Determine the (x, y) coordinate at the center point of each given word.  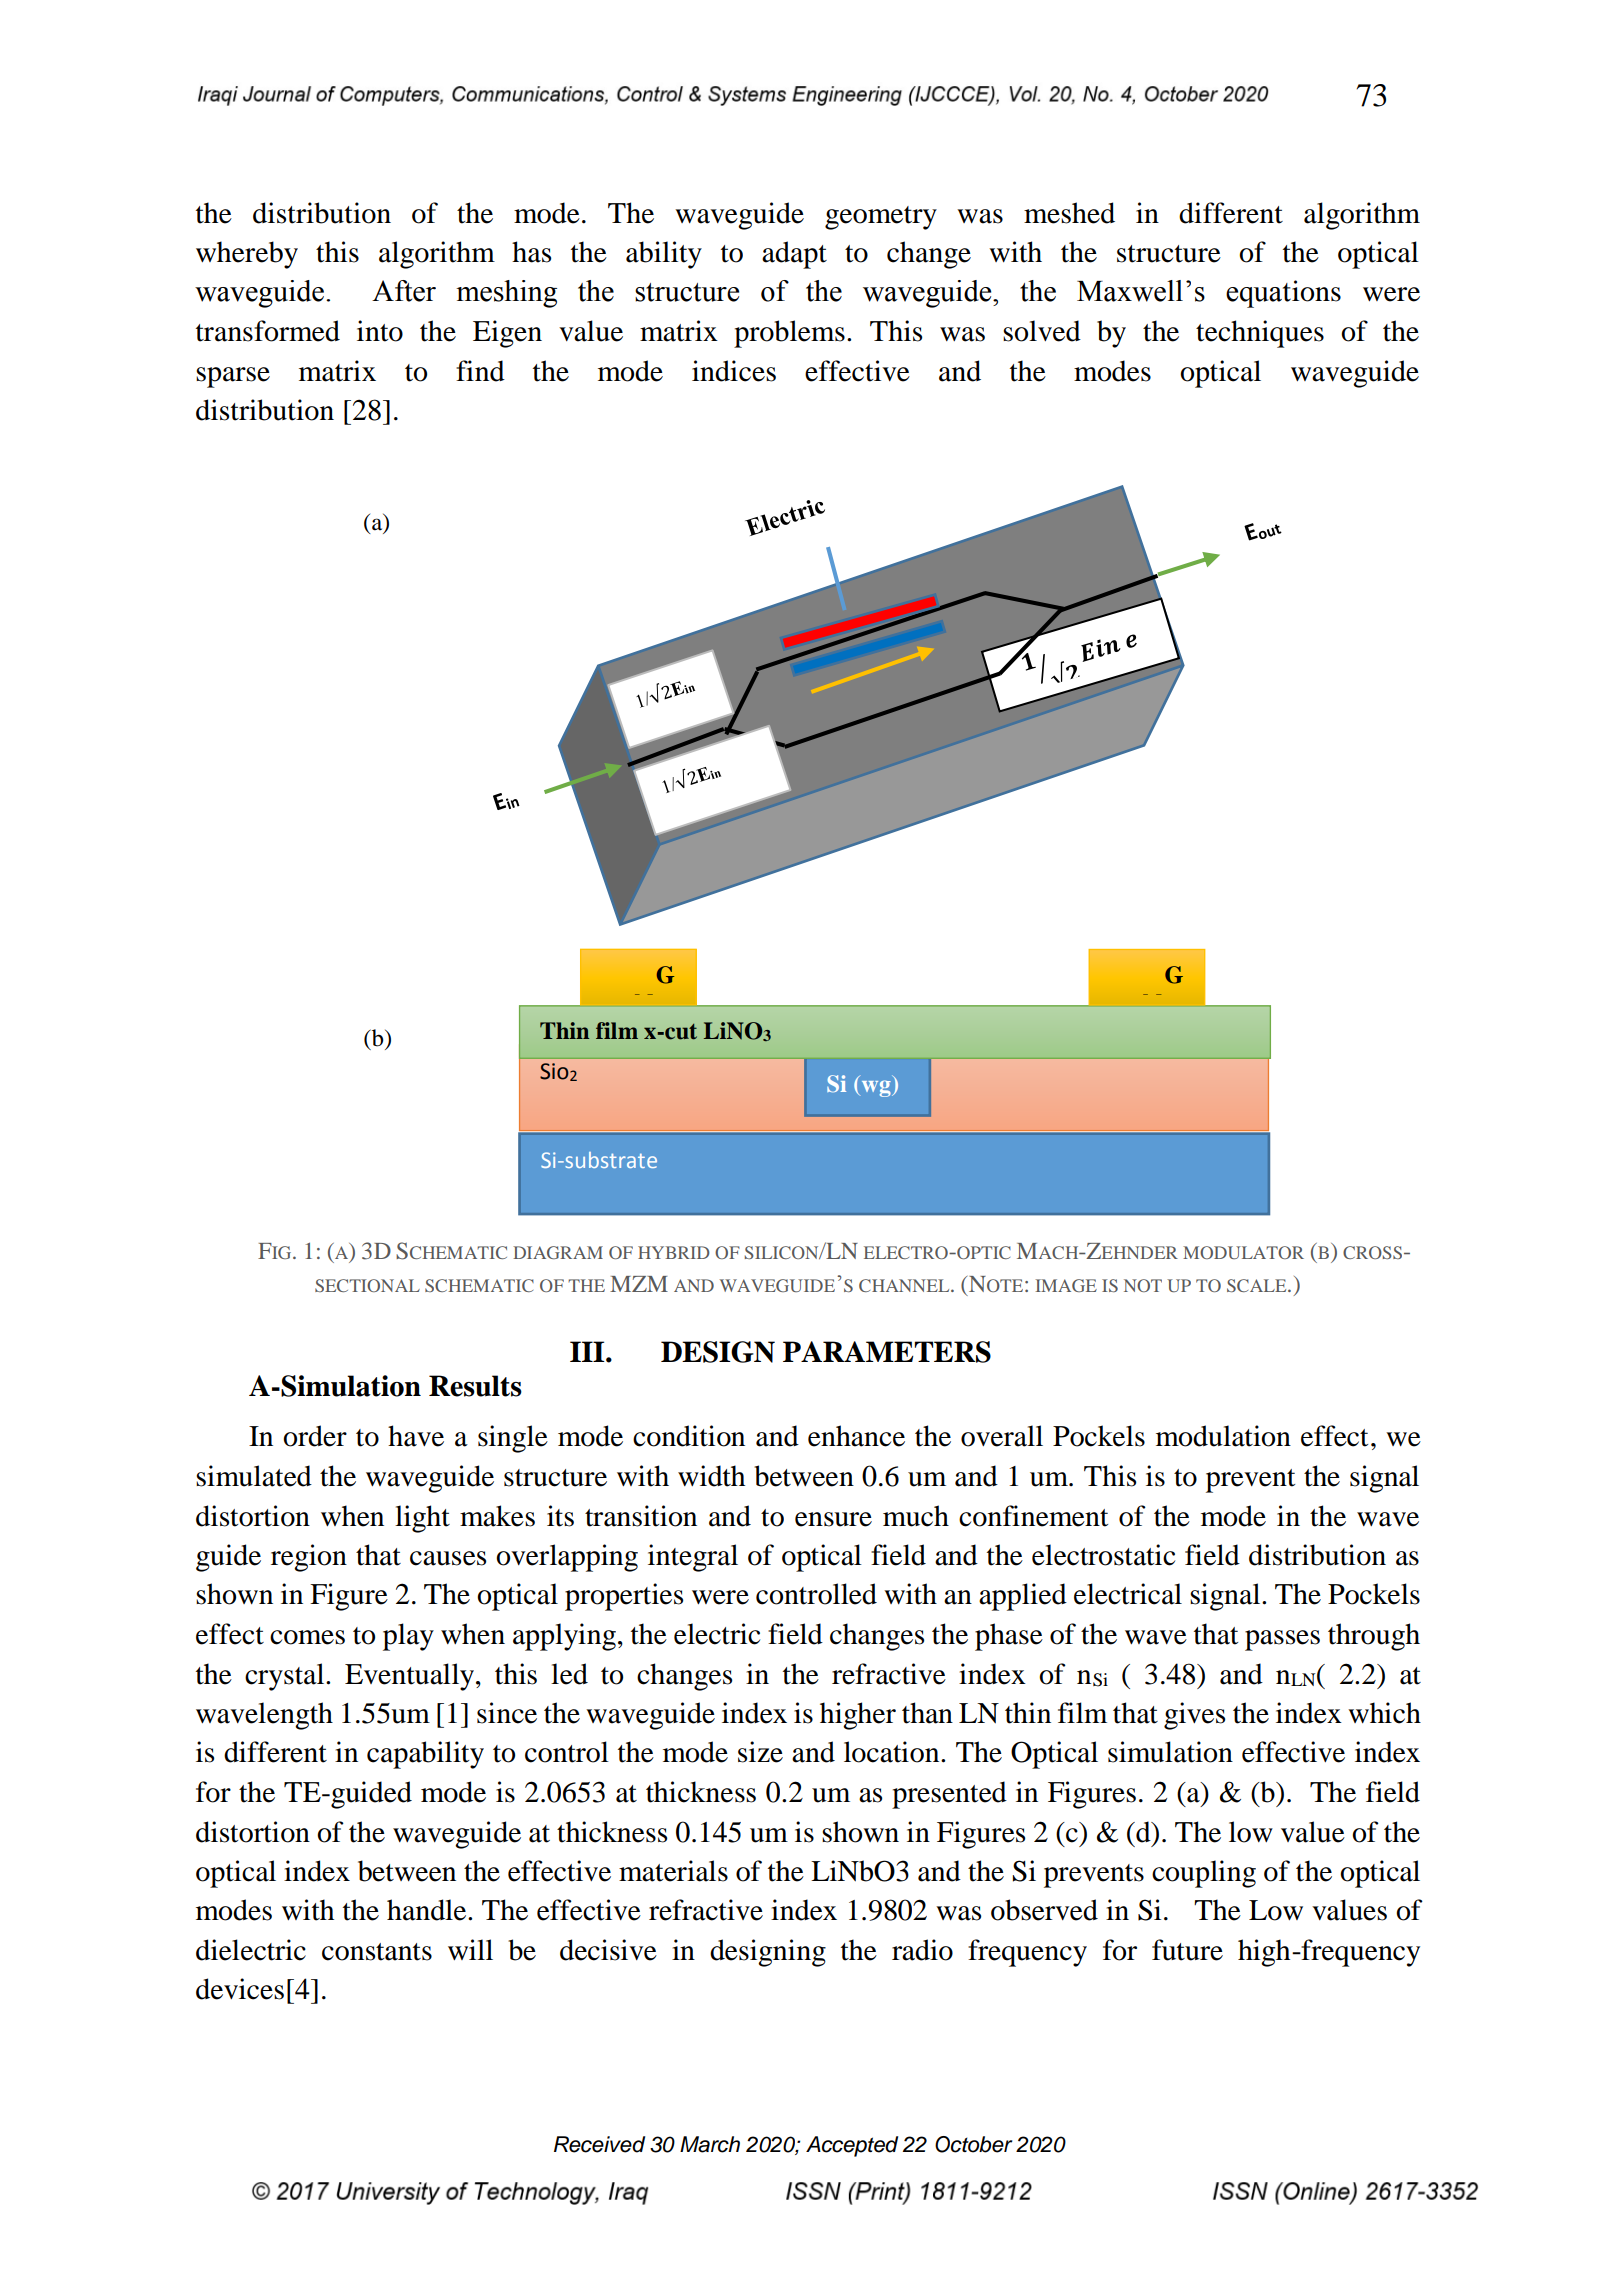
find (480, 371)
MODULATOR (1243, 1252)
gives (1194, 1716)
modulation (1223, 1436)
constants (377, 1952)
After (404, 291)
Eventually (411, 1677)
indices (734, 371)
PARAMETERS (887, 1352)
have (416, 1436)
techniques (1260, 334)
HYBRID (674, 1252)
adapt (794, 255)
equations (1283, 294)
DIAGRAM (558, 1252)
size (760, 1752)
